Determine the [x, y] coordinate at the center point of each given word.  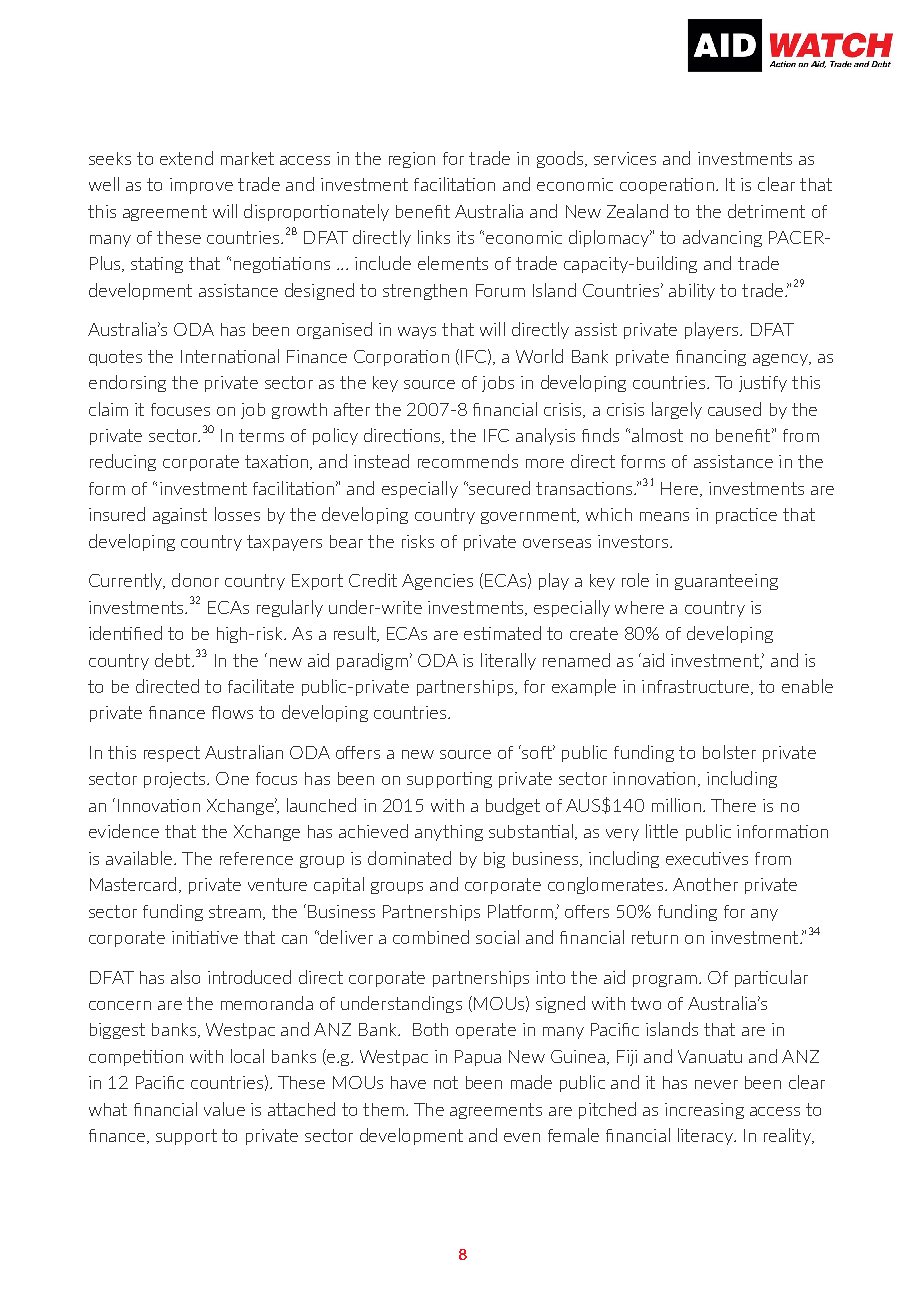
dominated [409, 858]
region [412, 160]
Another [705, 884]
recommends [468, 461]
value [224, 1109]
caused [734, 409]
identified [125, 633]
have [408, 1082]
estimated [502, 633]
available [140, 858]
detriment [766, 211]
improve [201, 186]
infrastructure [695, 686]
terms [261, 435]
